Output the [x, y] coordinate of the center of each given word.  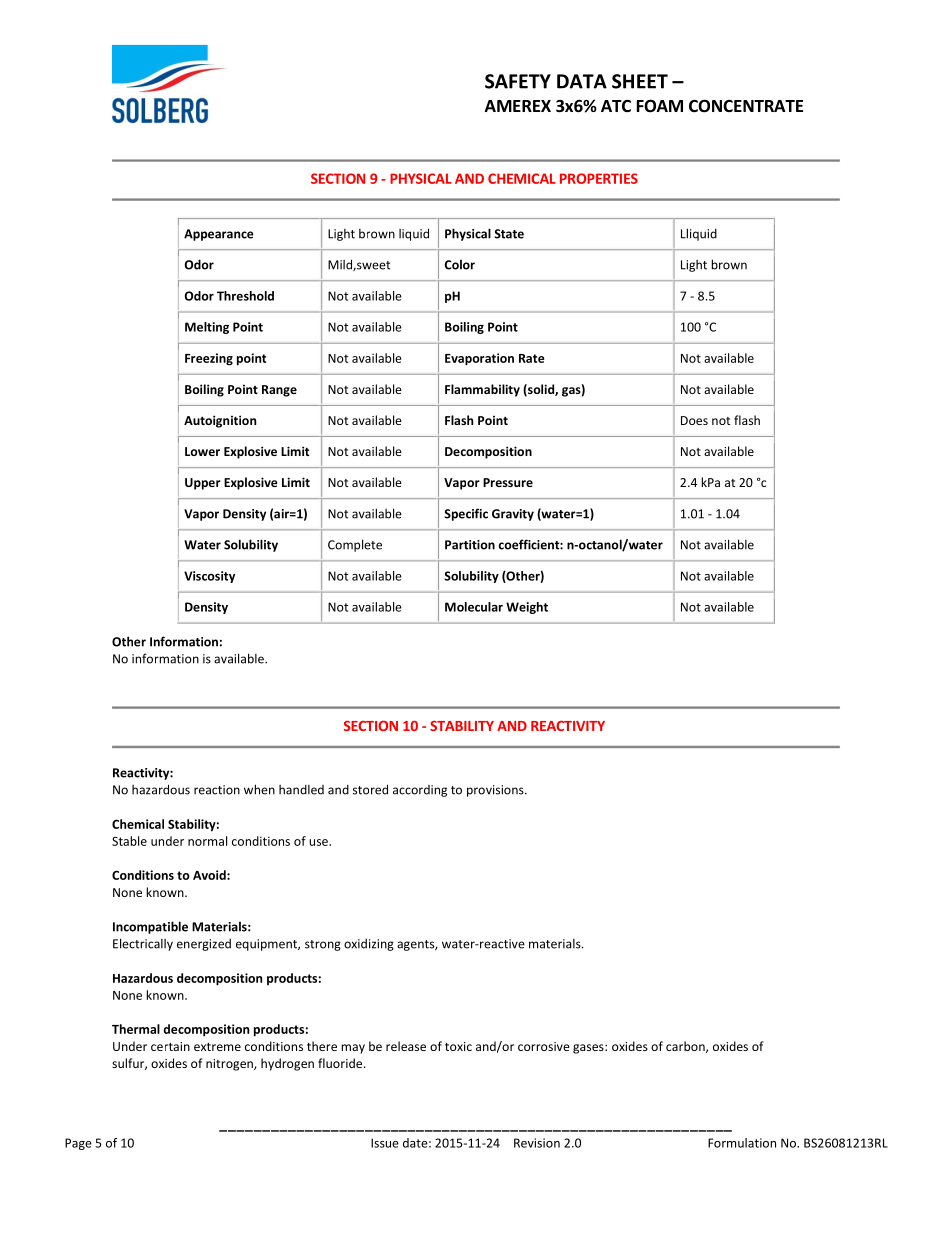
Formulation [742, 1143]
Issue [385, 1143]
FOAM [660, 106]
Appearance [219, 235]
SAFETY [518, 81]
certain [170, 1046]
